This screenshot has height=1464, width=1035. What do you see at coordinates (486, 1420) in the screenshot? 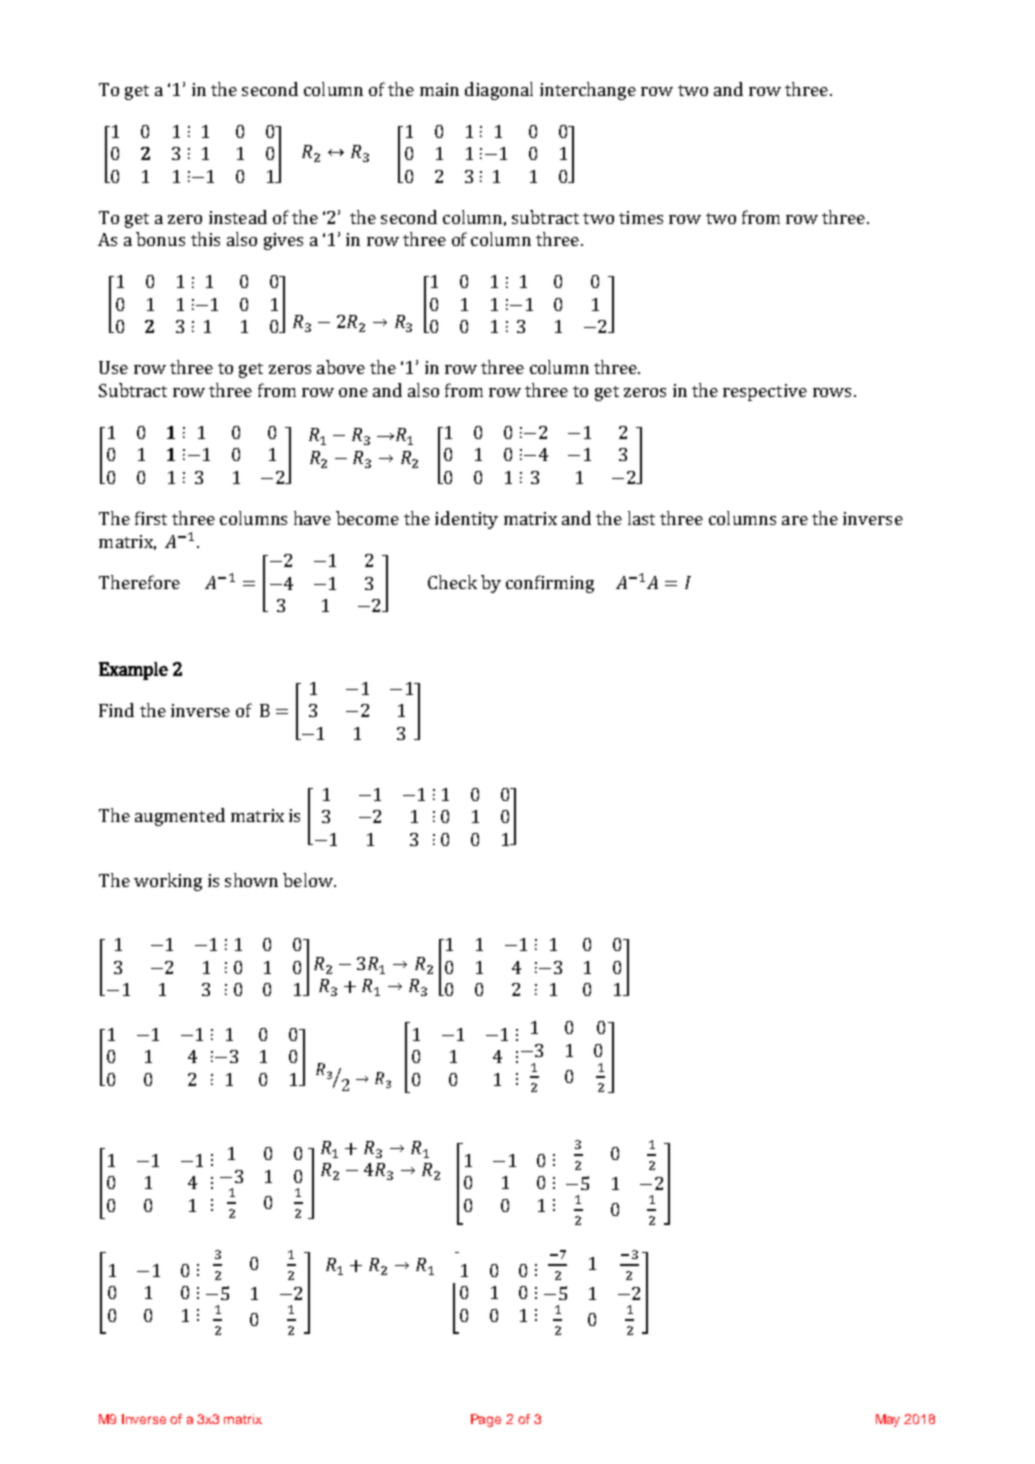
I see `Page` at bounding box center [486, 1420].
